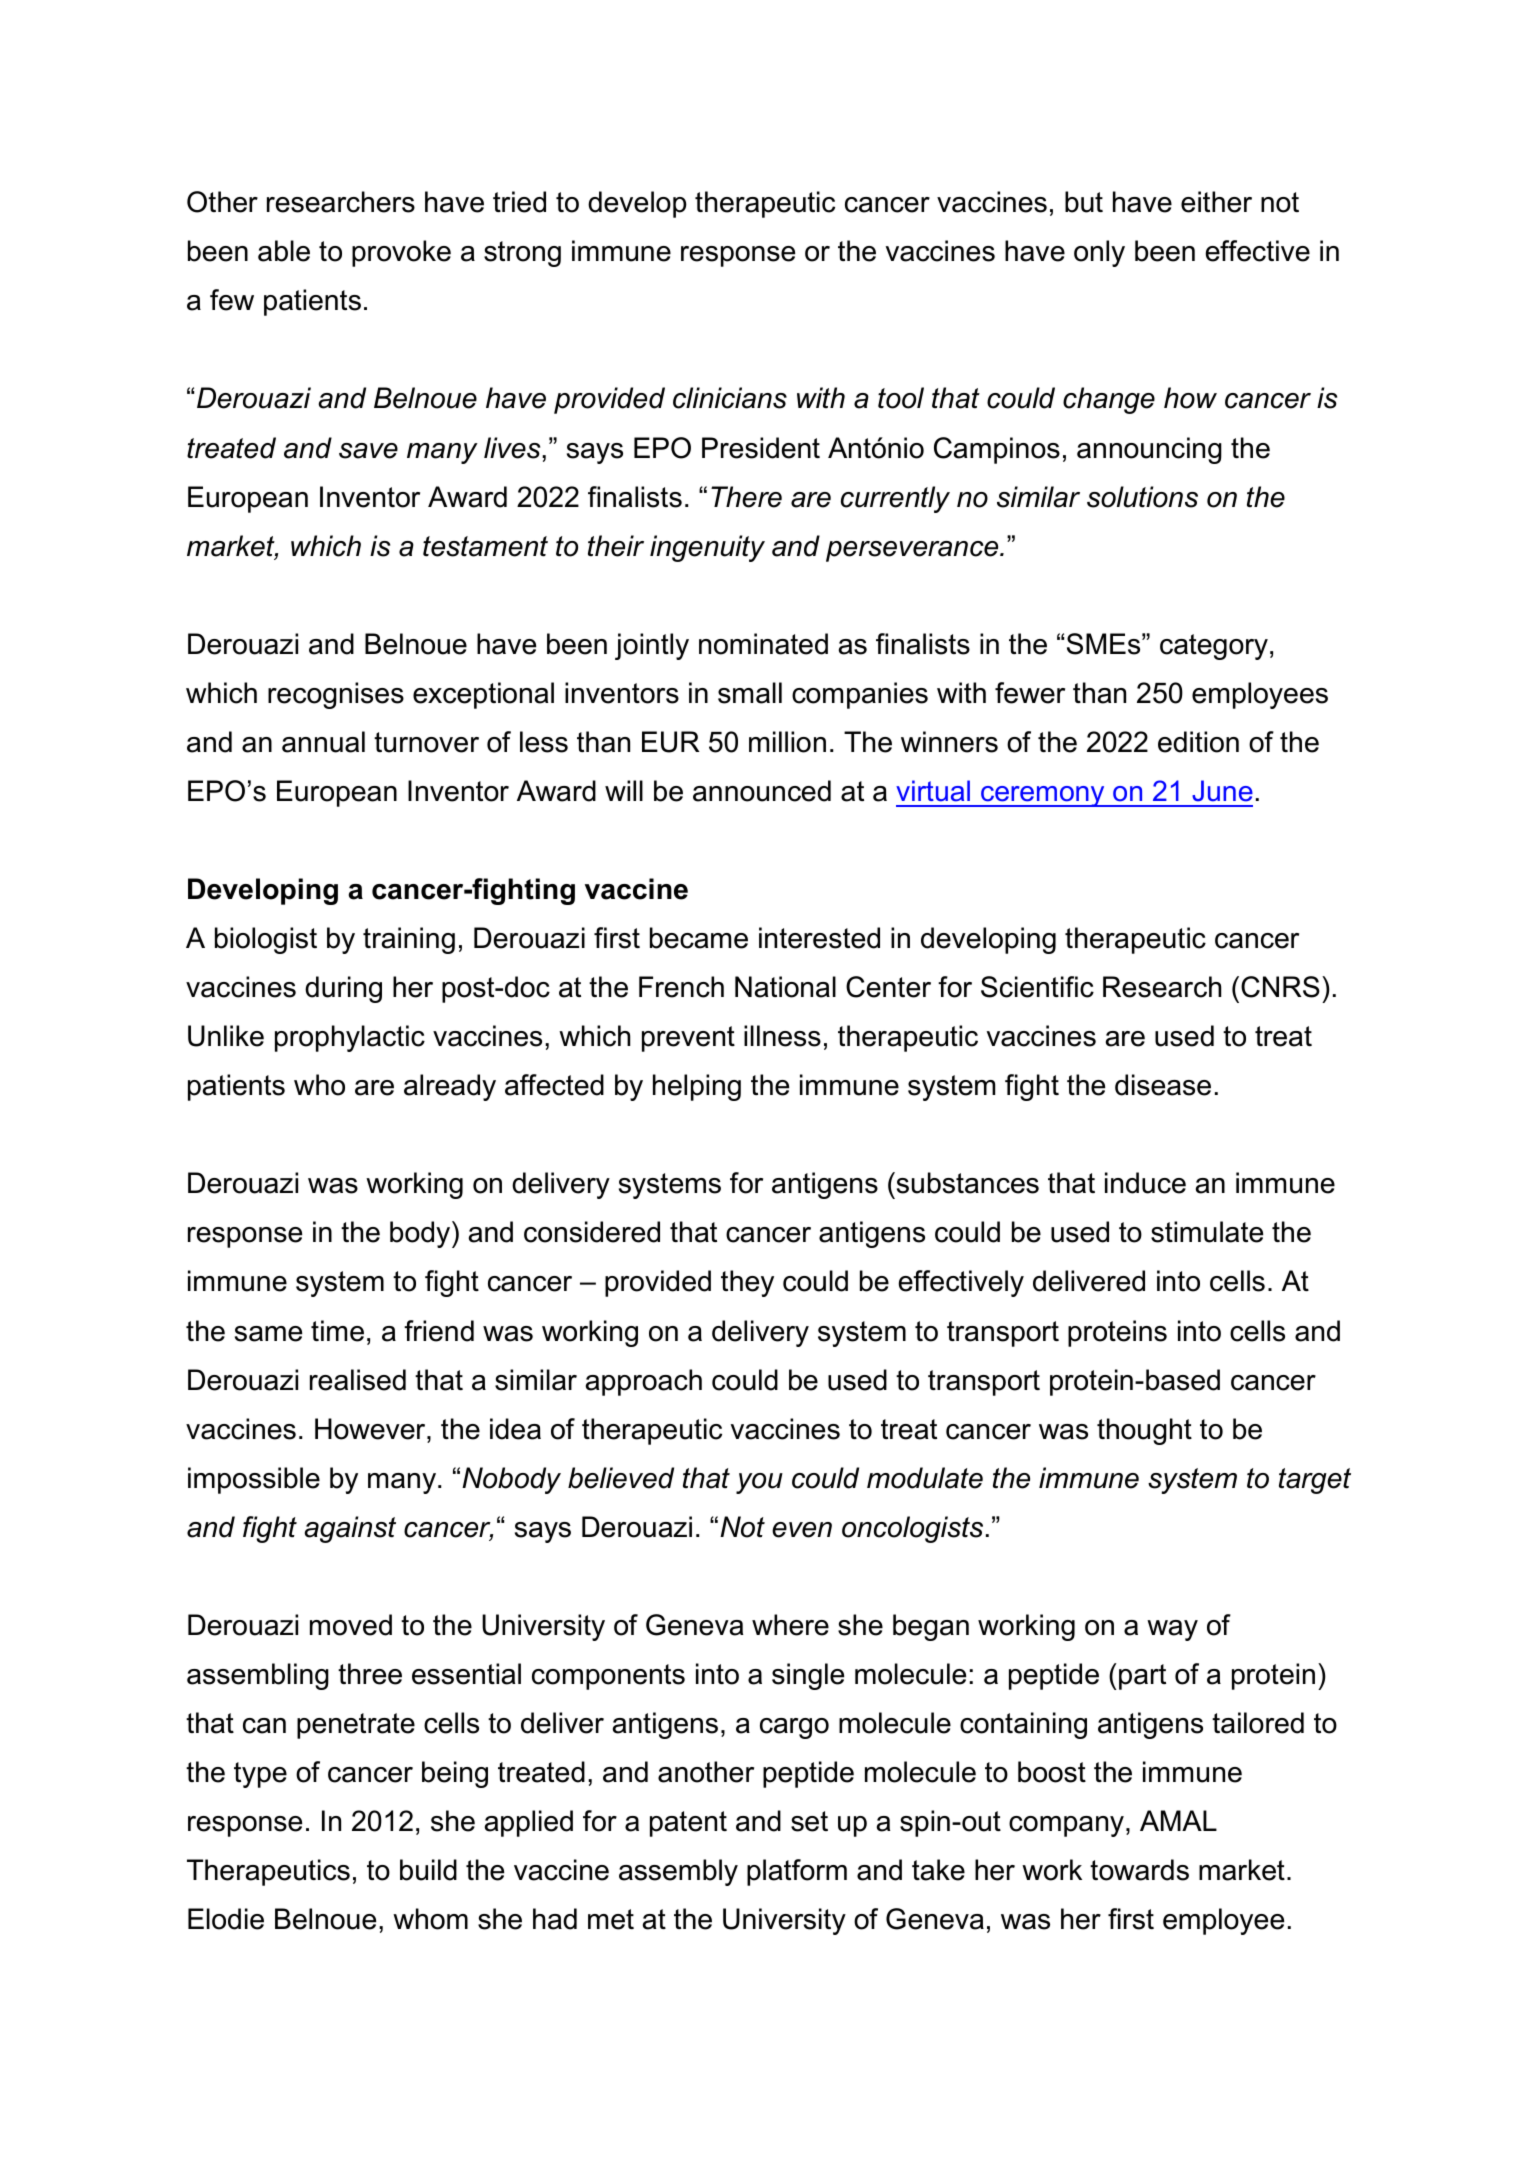  What do you see at coordinates (428, 1870) in the screenshot?
I see `build` at bounding box center [428, 1870].
